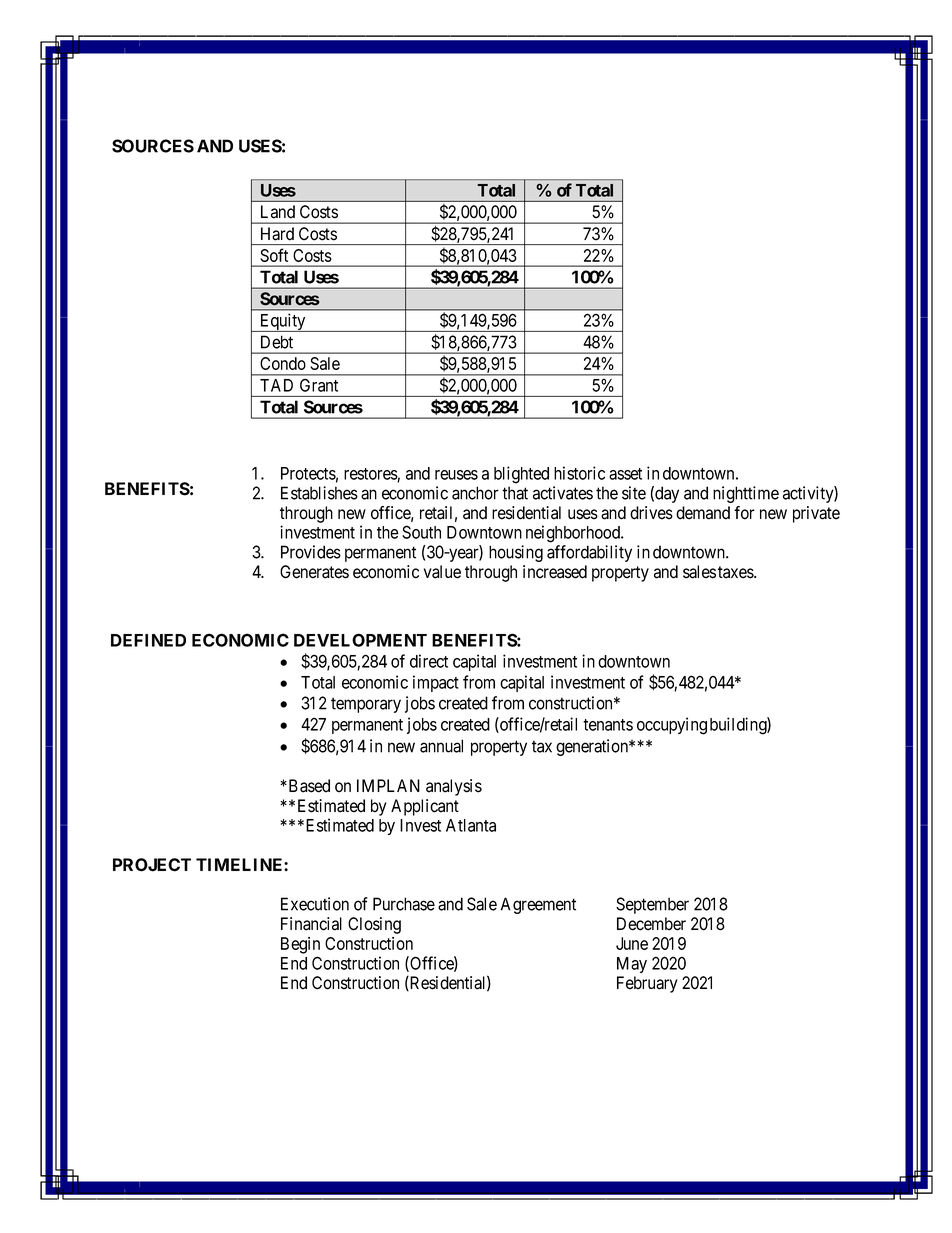 Image resolution: width=952 pixels, height=1233 pixels. Describe the element at coordinates (277, 234) in the page. I see `Hard` at that location.
